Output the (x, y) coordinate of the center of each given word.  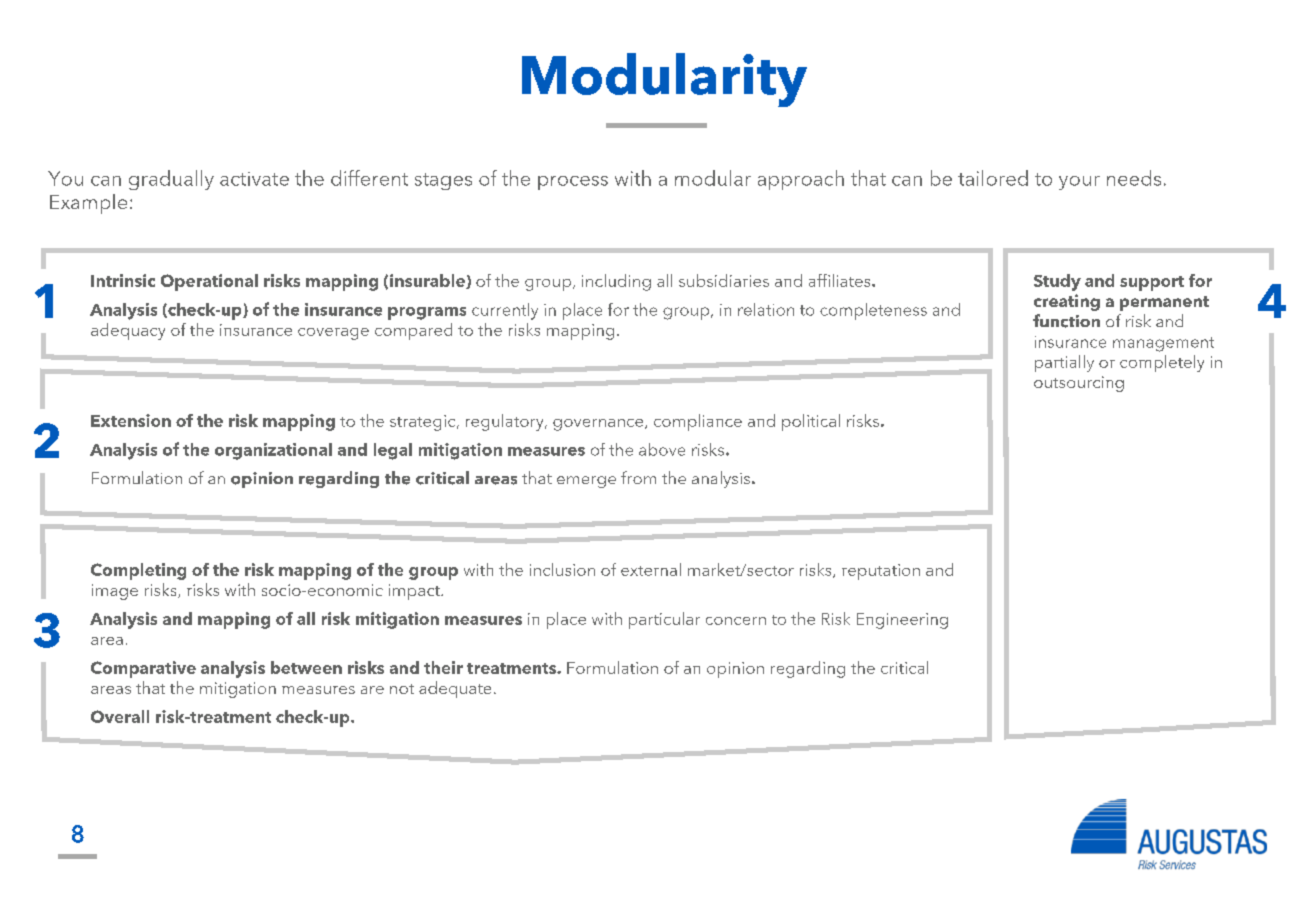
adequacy (128, 331)
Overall (120, 716)
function (1066, 321)
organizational (273, 451)
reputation (881, 572)
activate (254, 179)
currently (505, 311)
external (651, 569)
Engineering (902, 621)
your (1079, 183)
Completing (138, 571)
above (662, 449)
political (811, 422)
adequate (455, 689)
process (573, 183)
